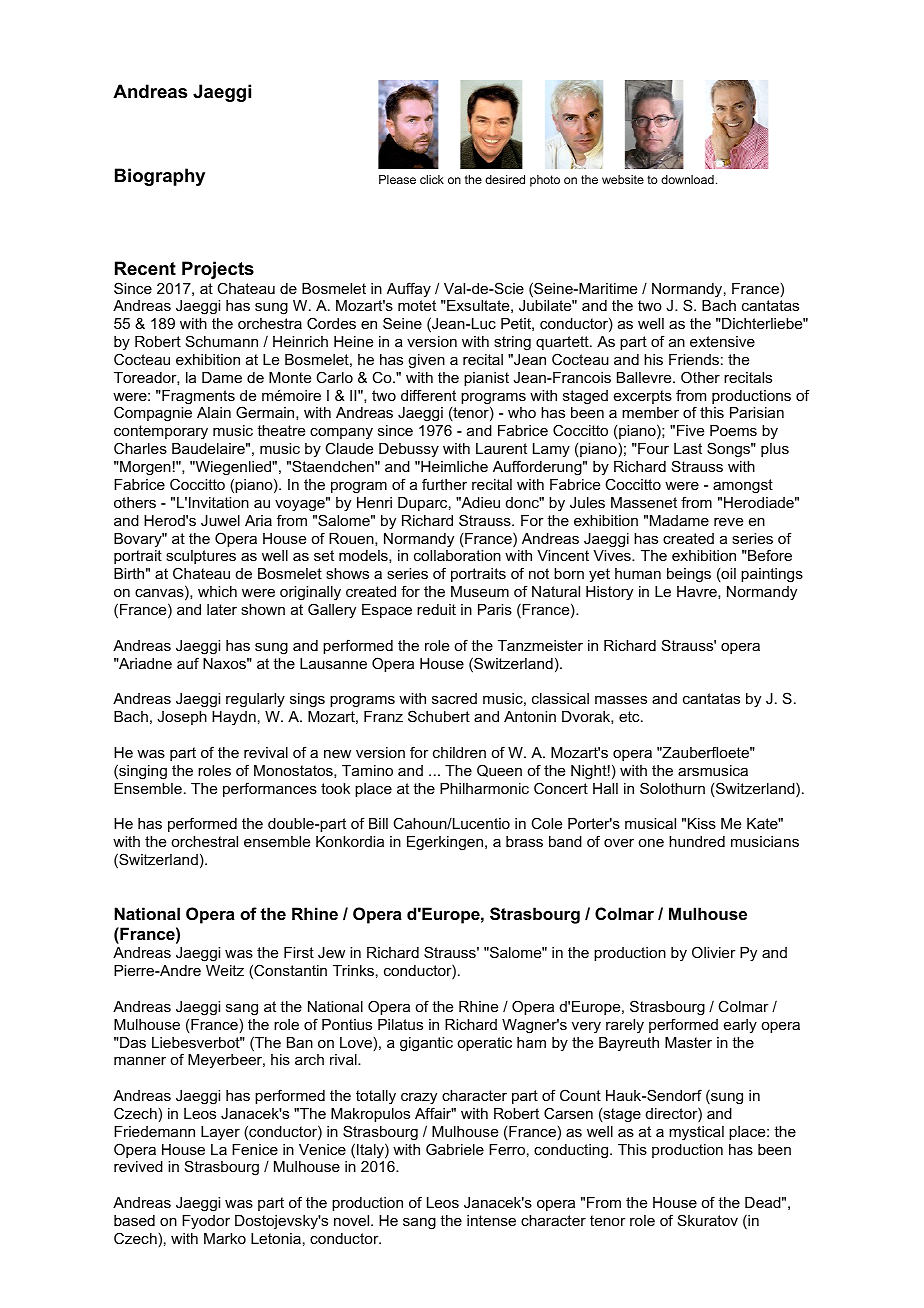 This screenshot has height=1308, width=924. I want to click on click, so click(432, 179).
